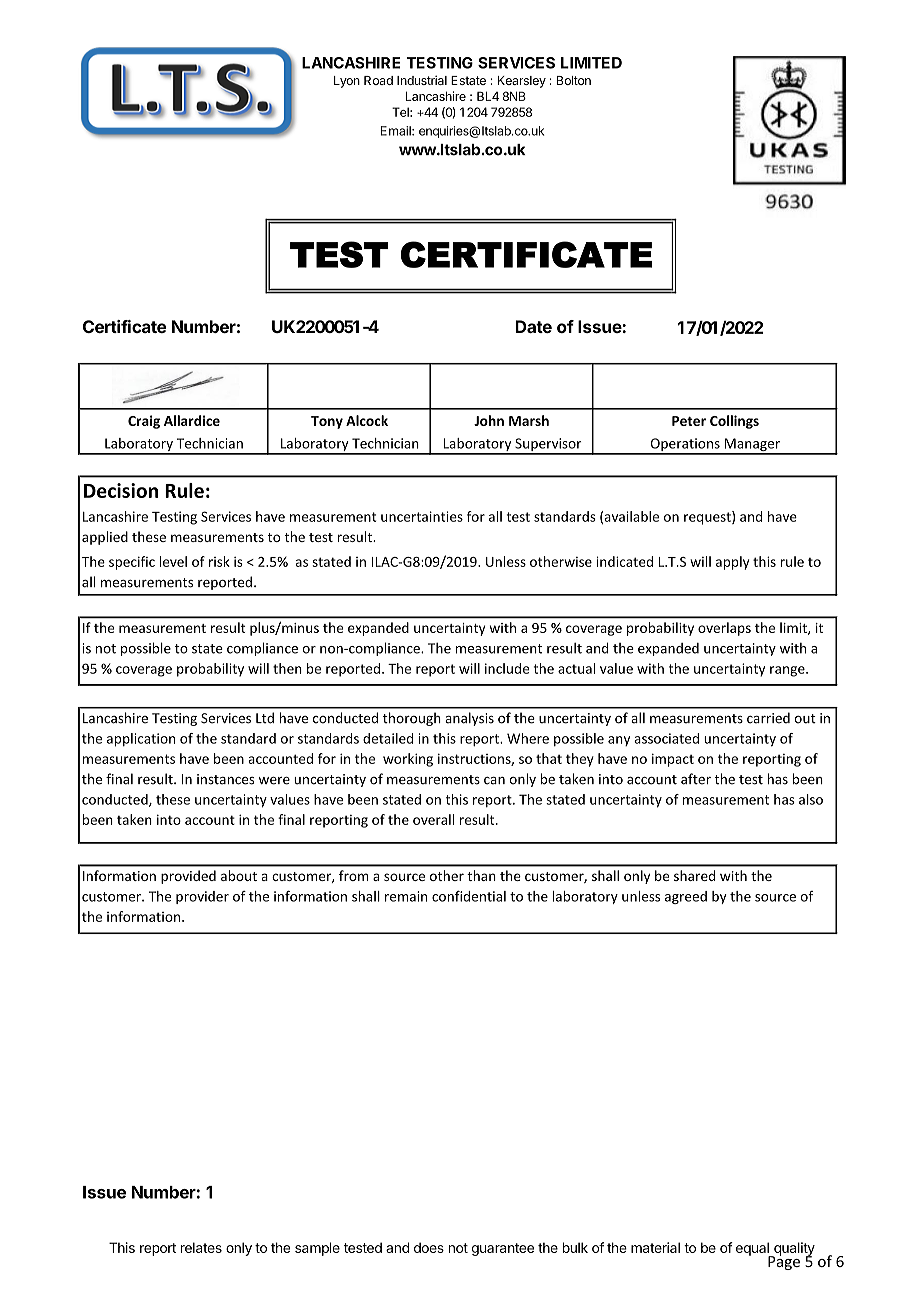  I want to click on Lyon, so click(347, 82).
